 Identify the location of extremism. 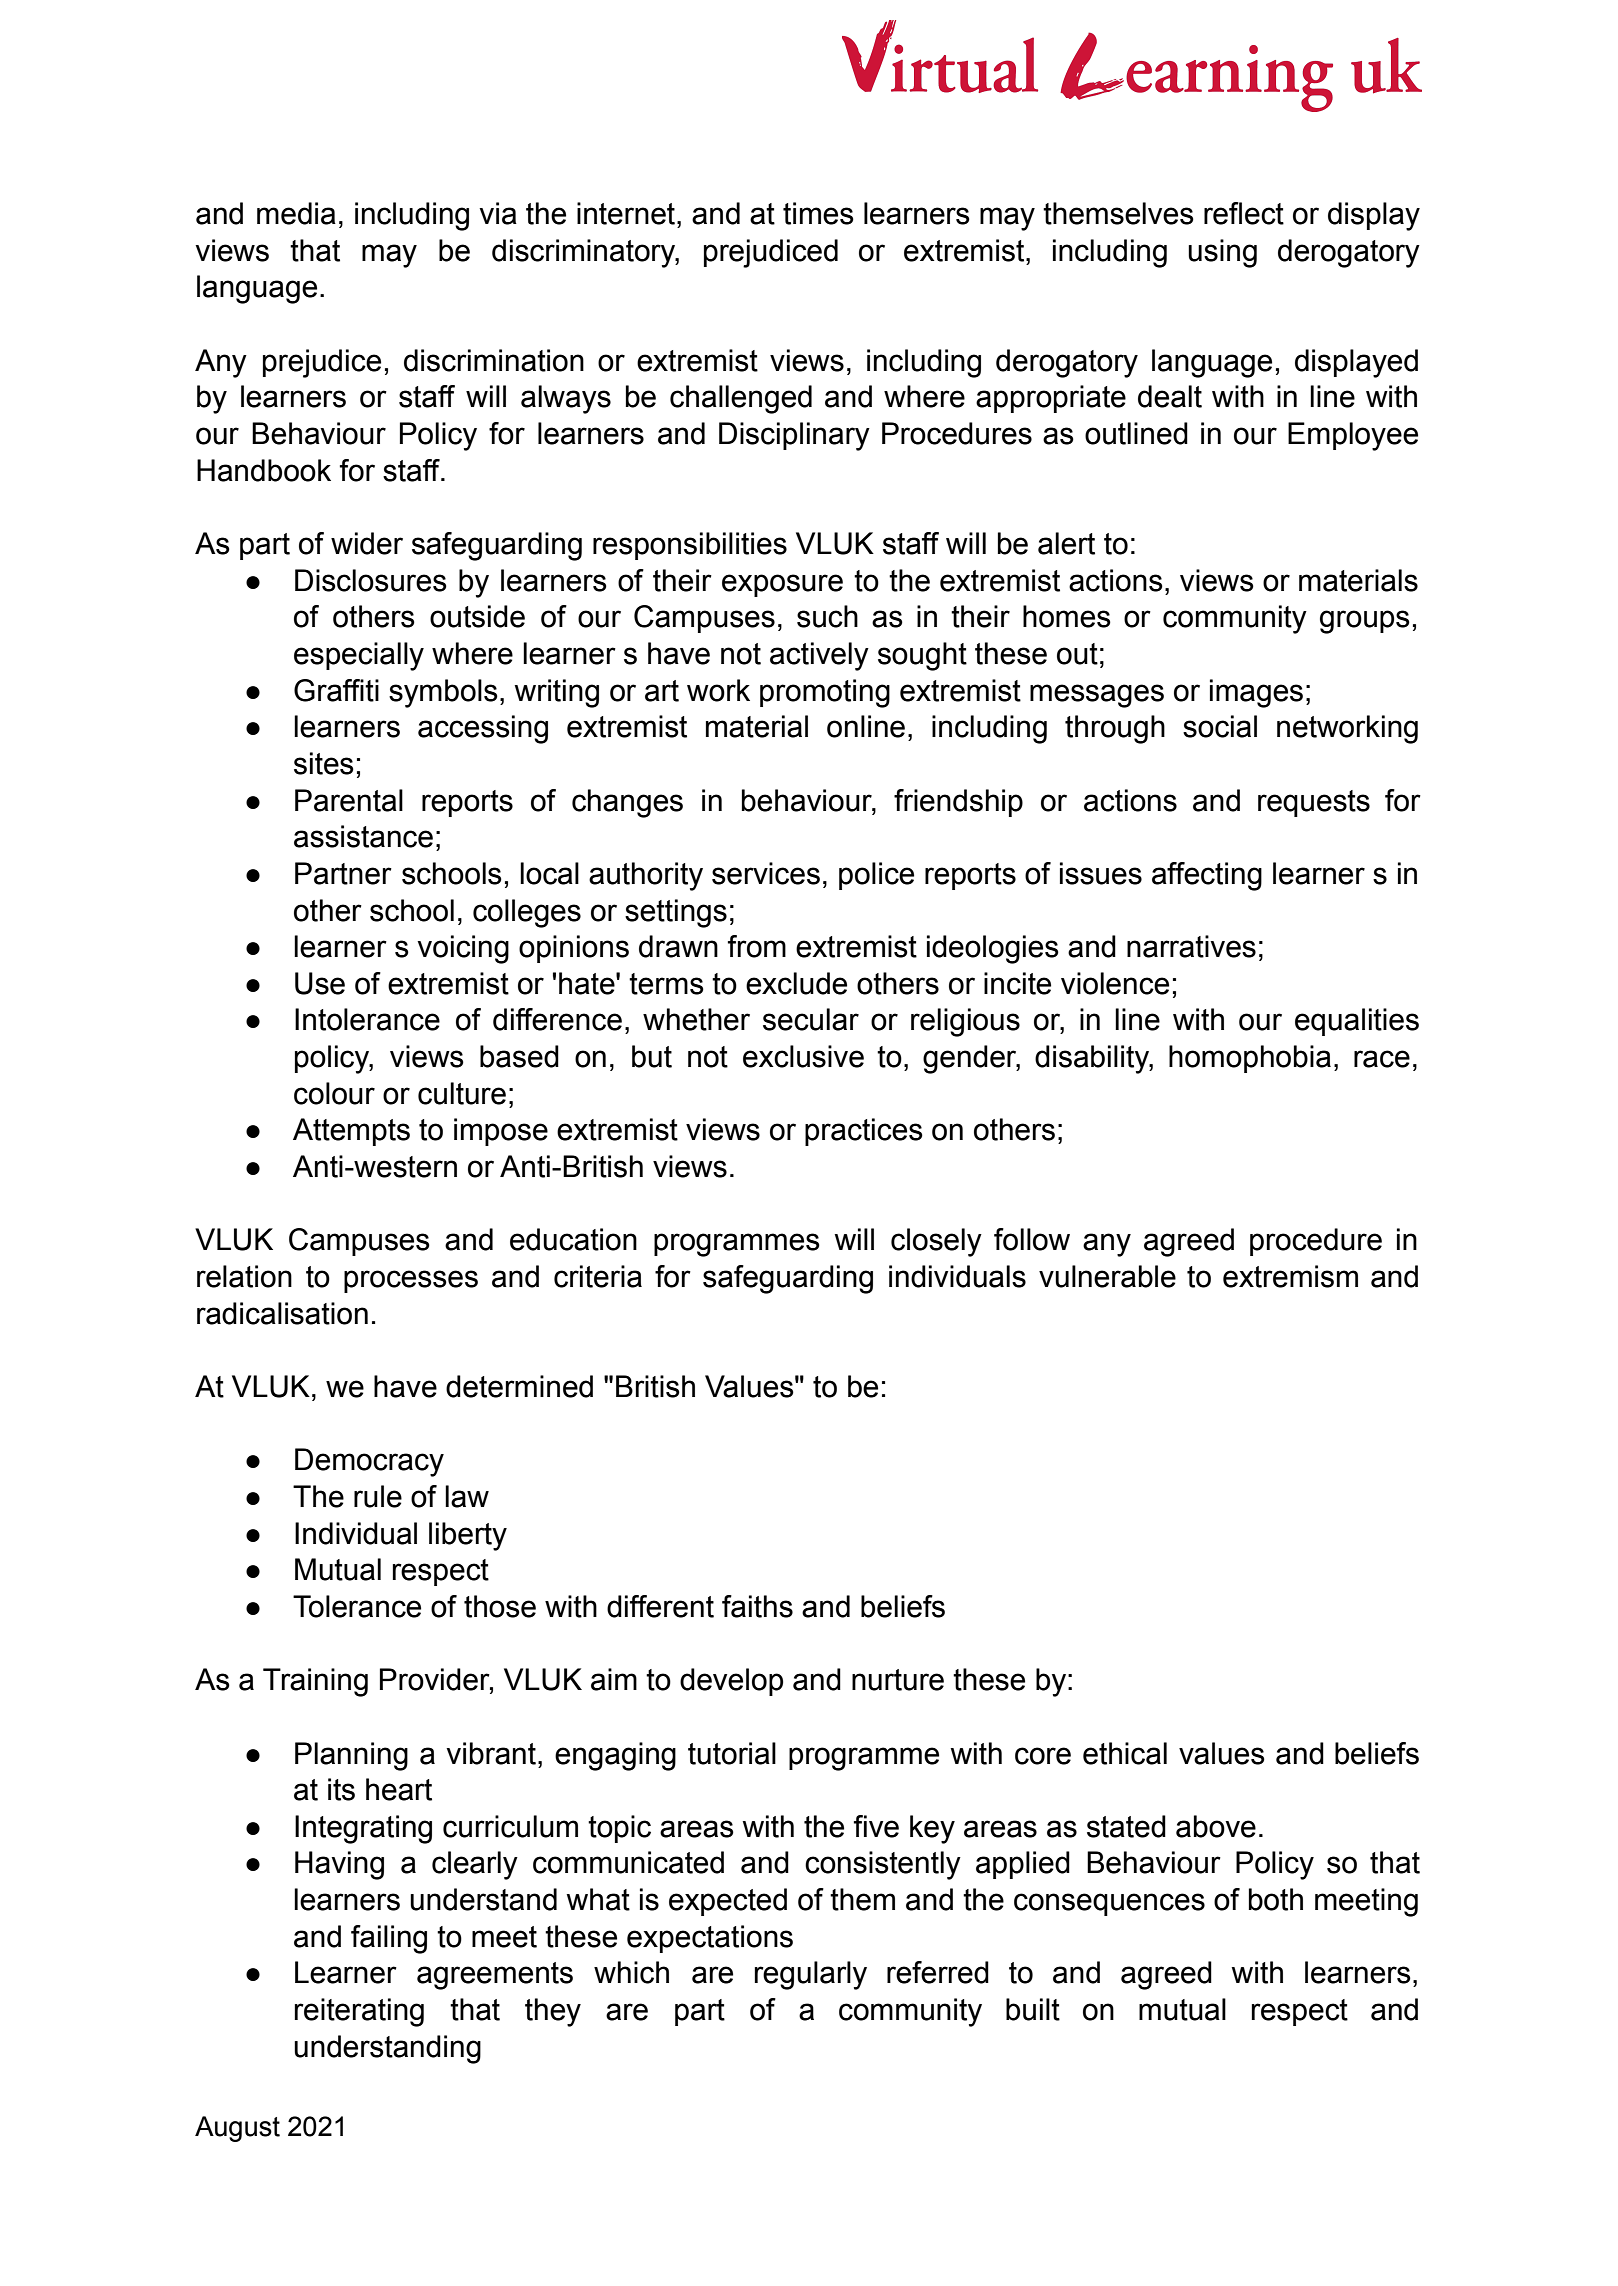
(1290, 1276).
